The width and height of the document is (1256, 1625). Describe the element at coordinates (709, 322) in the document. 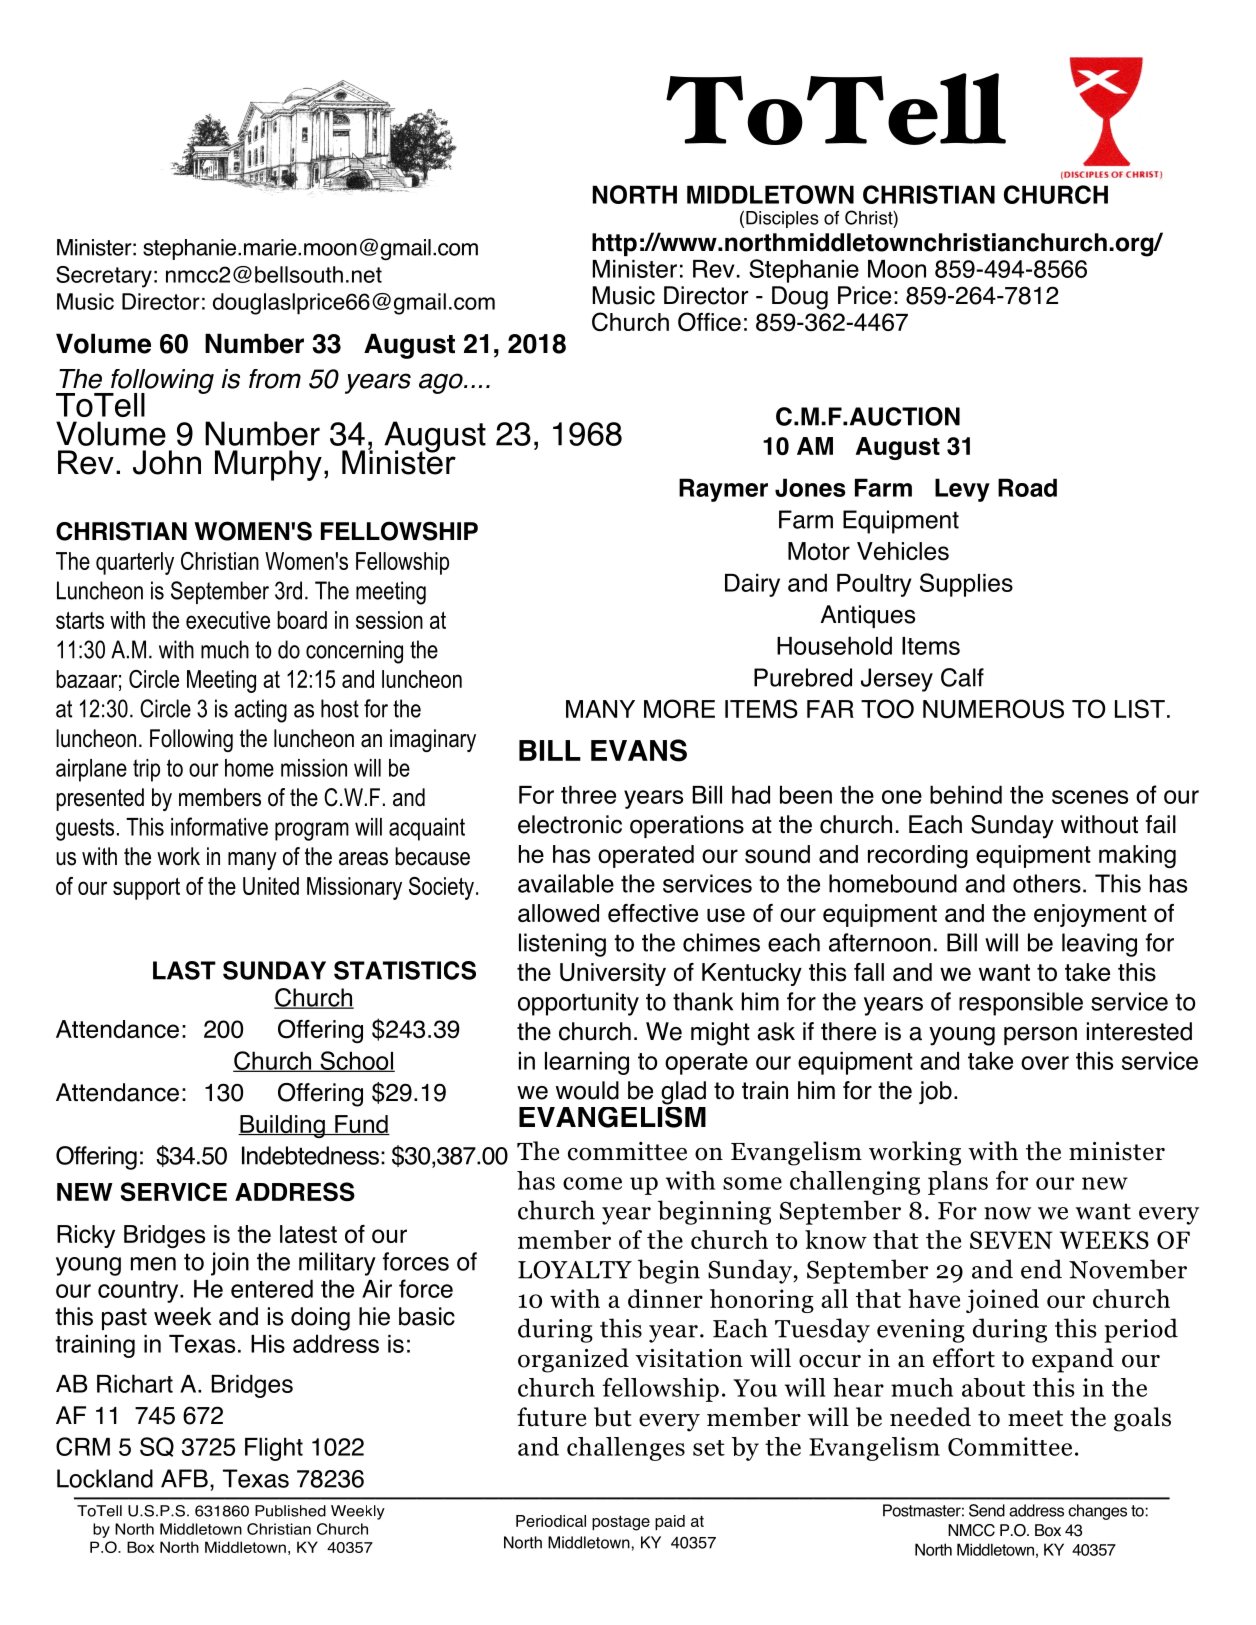

I see `Office` at that location.
